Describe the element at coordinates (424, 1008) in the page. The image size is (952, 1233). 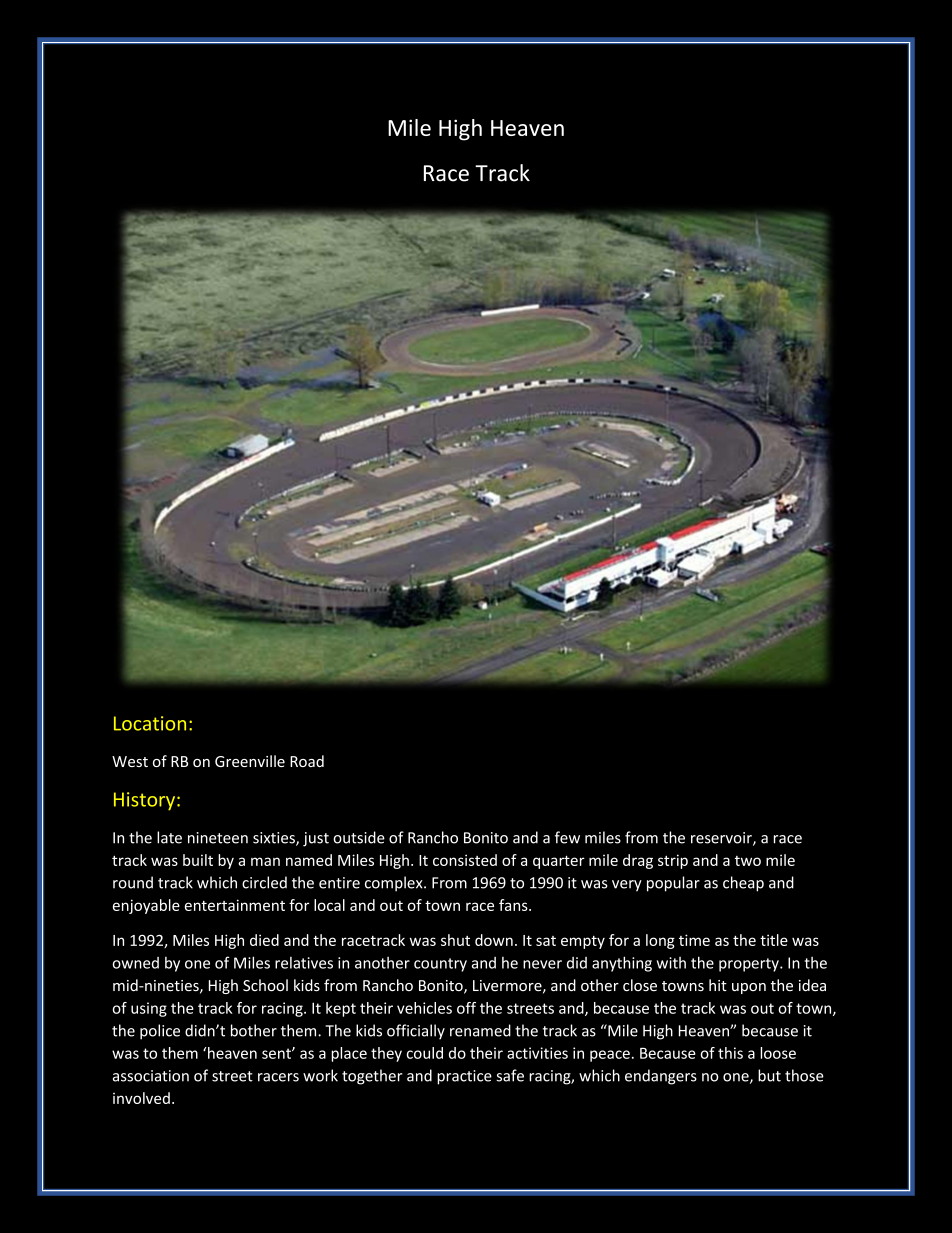
I see `vehicles` at that location.
